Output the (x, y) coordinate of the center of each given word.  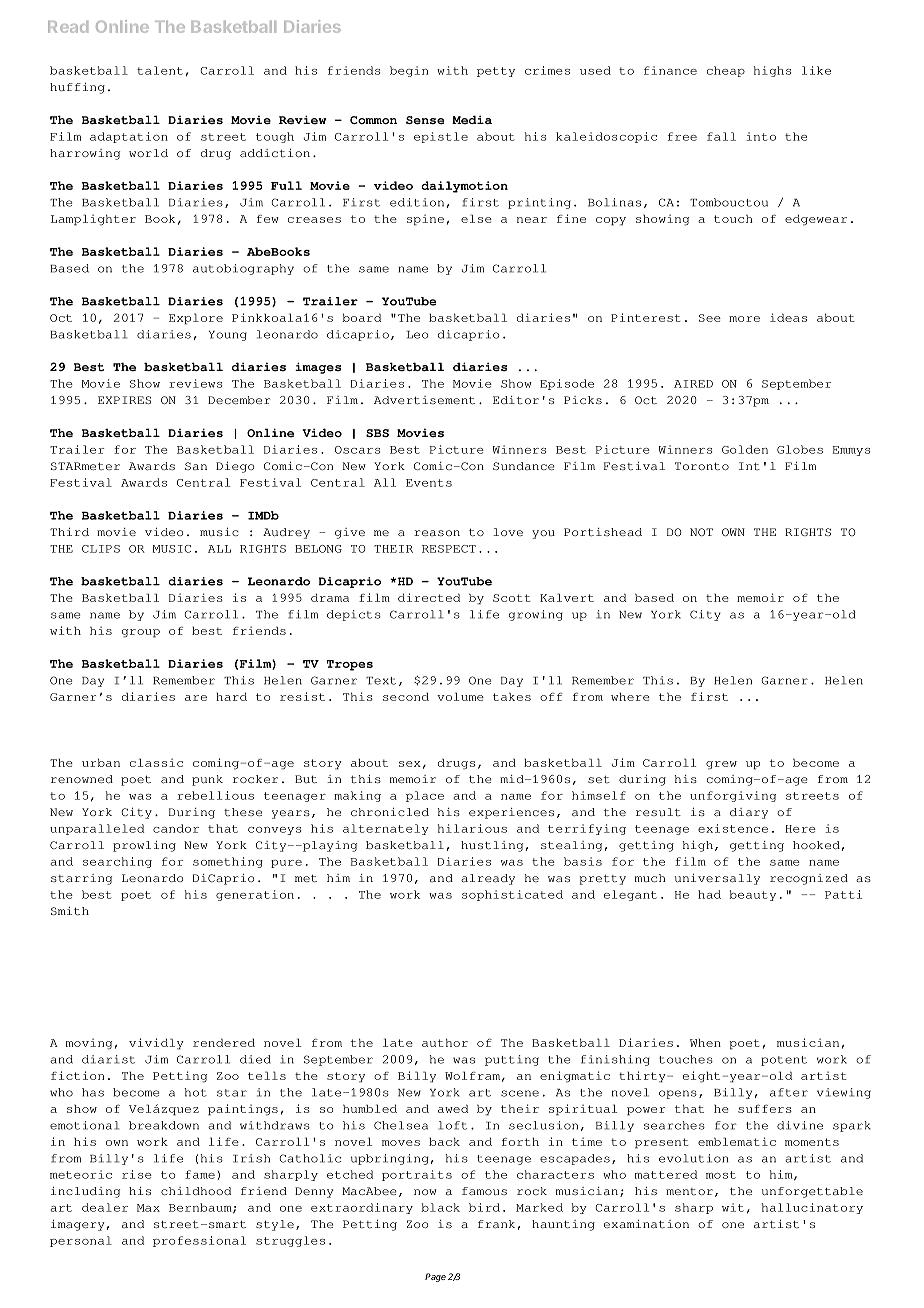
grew (721, 765)
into (761, 136)
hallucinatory (812, 1208)
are (196, 698)
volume (460, 696)
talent (160, 70)
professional (199, 1241)
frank (496, 1224)
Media (472, 119)
